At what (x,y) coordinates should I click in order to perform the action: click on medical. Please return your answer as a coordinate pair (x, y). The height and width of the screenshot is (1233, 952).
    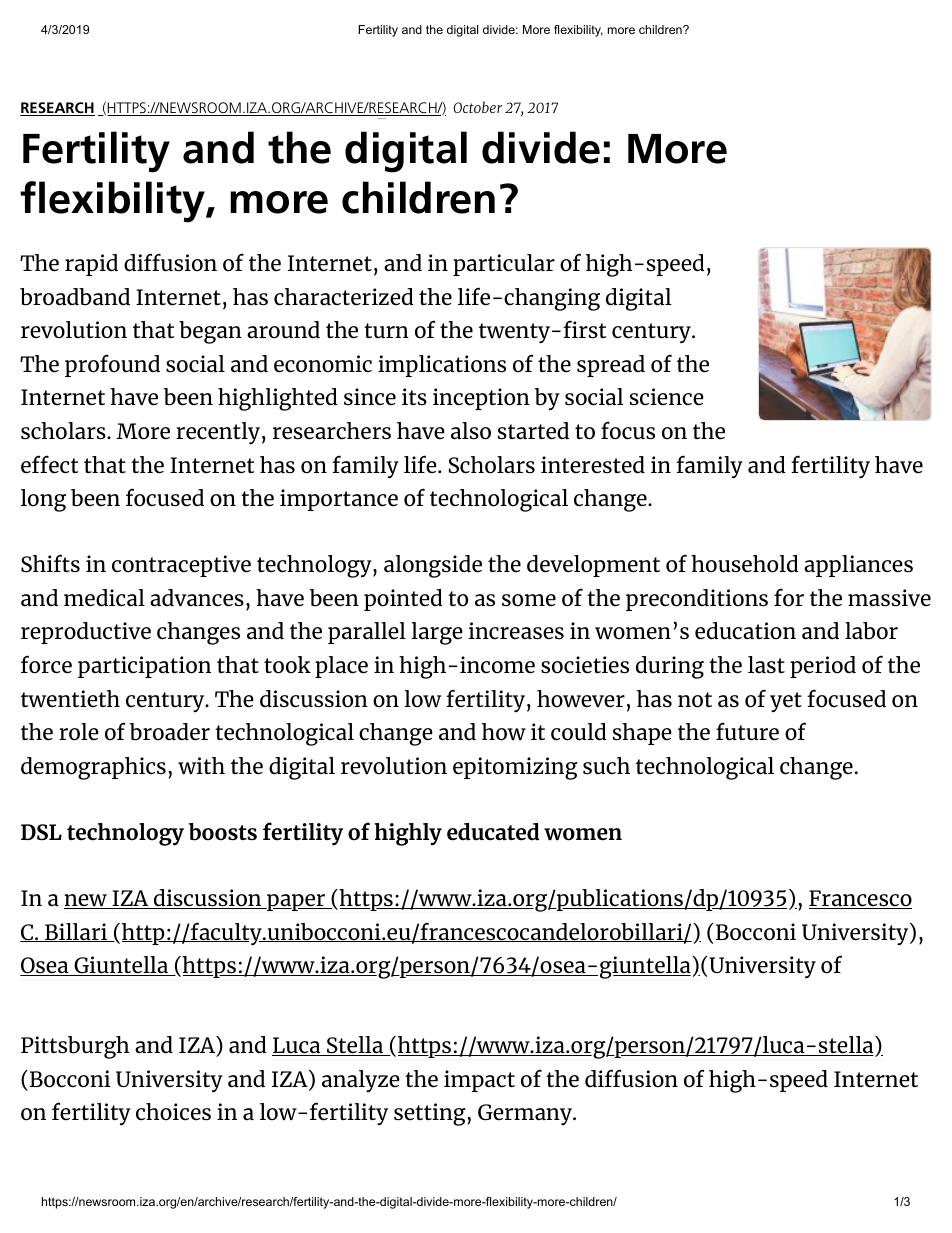
    Looking at the image, I should click on (104, 598).
